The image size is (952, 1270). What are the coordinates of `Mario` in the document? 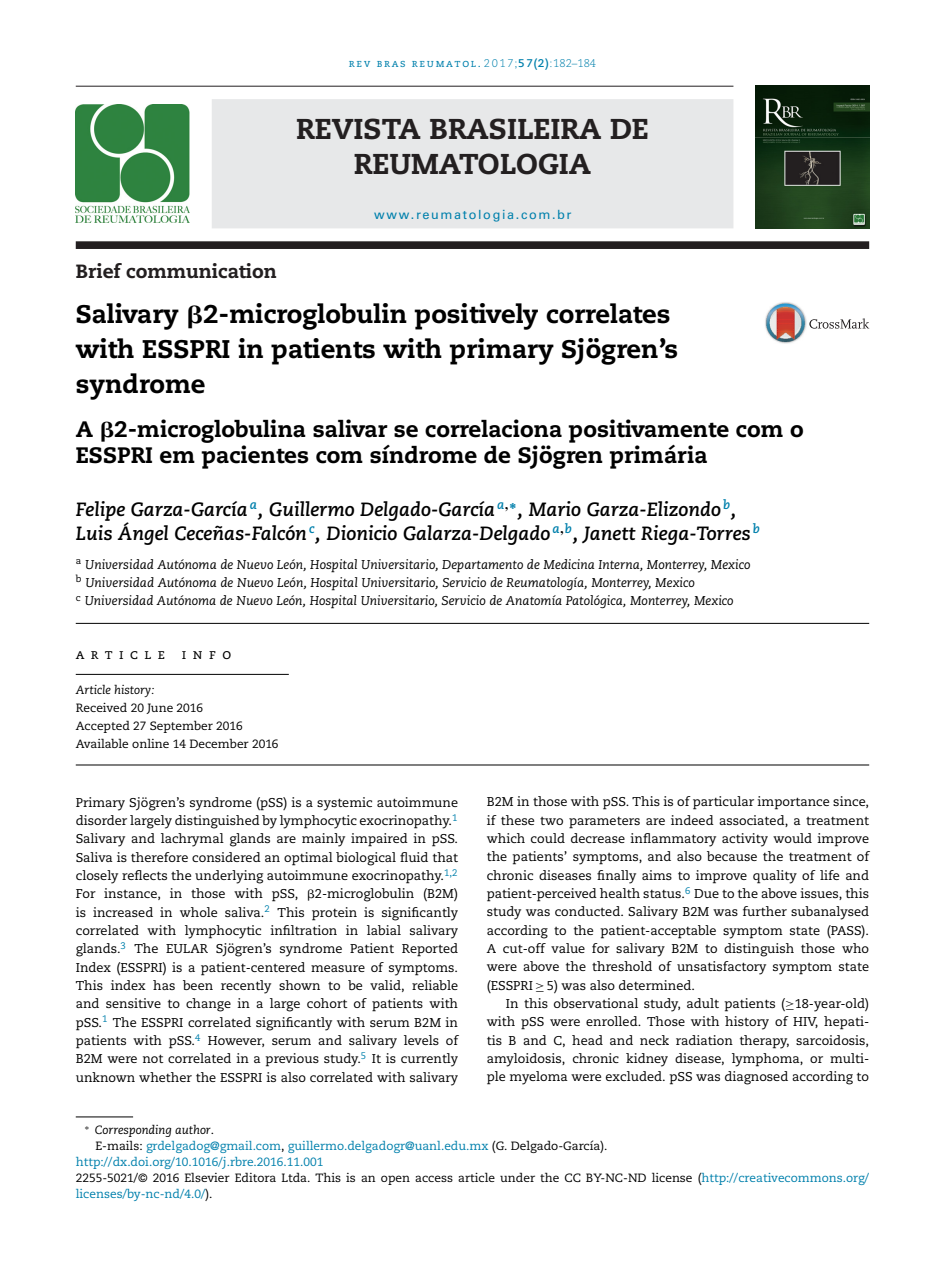 It's located at (555, 508).
